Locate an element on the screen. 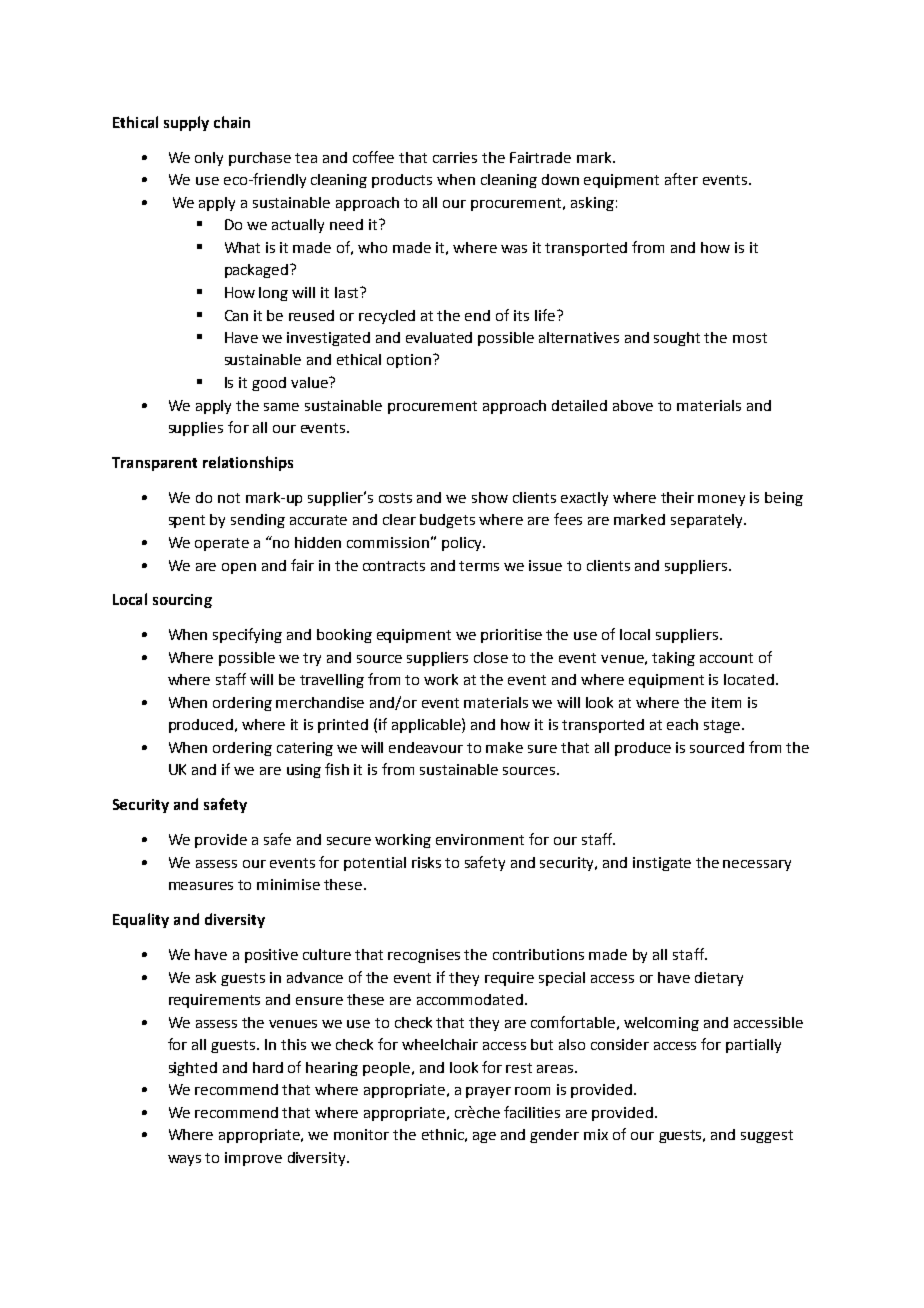 Image resolution: width=924 pixels, height=1308 pixels. suggest is located at coordinates (767, 1136).
